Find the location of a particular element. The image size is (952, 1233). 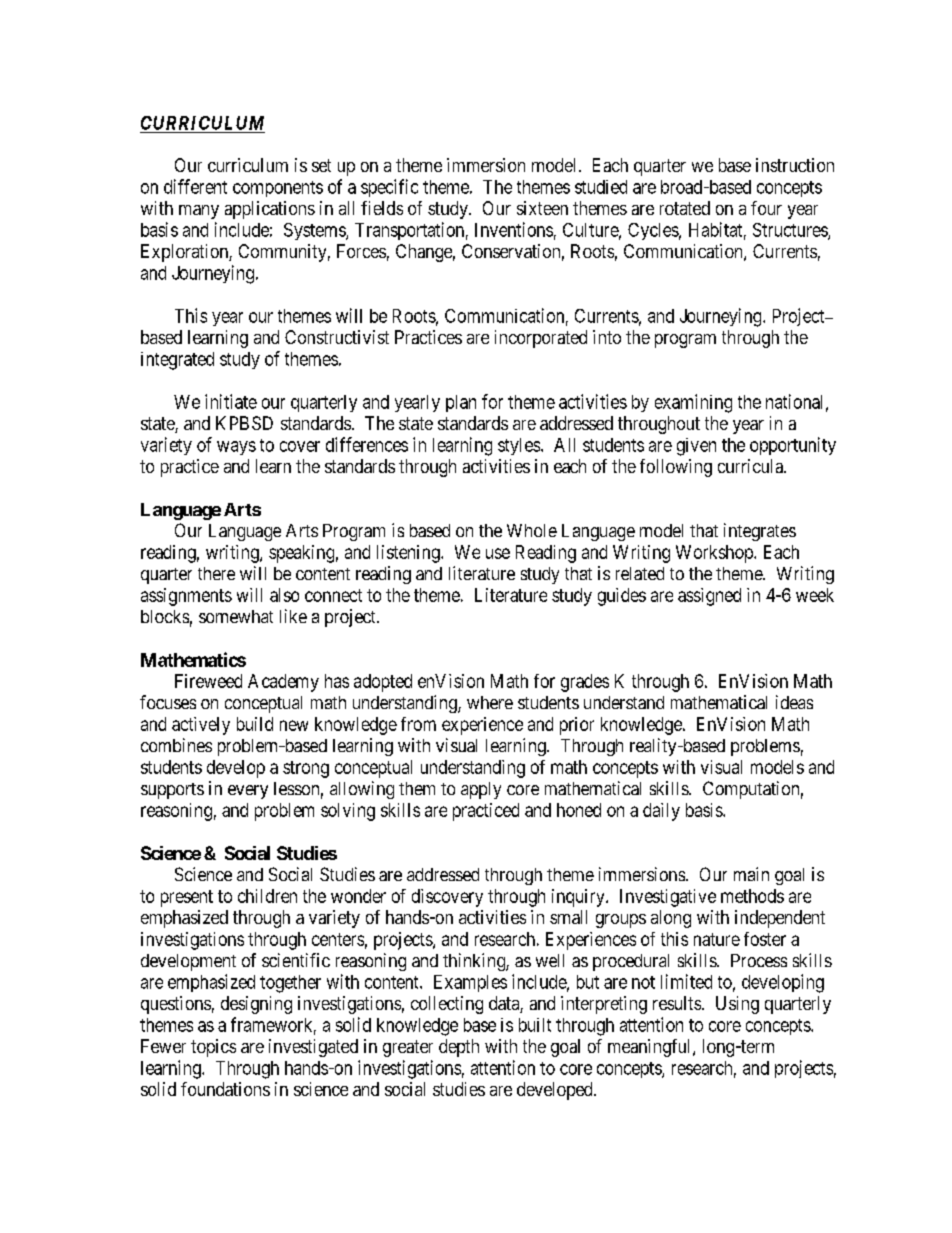

Using is located at coordinates (737, 1005).
